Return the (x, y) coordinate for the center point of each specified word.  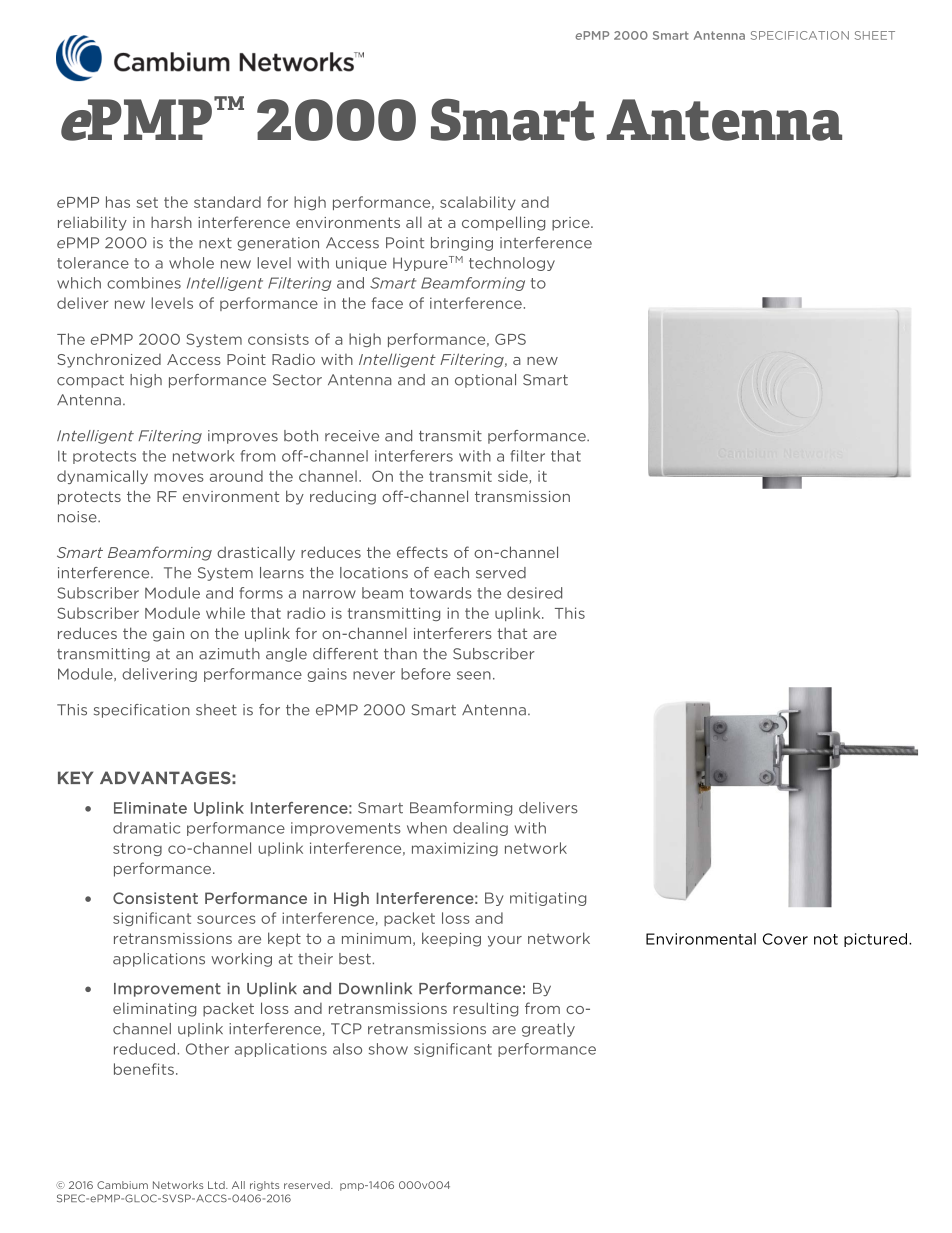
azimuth (229, 654)
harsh (171, 222)
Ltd (217, 1185)
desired (534, 593)
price (572, 224)
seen (474, 675)
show (388, 1049)
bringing (462, 244)
